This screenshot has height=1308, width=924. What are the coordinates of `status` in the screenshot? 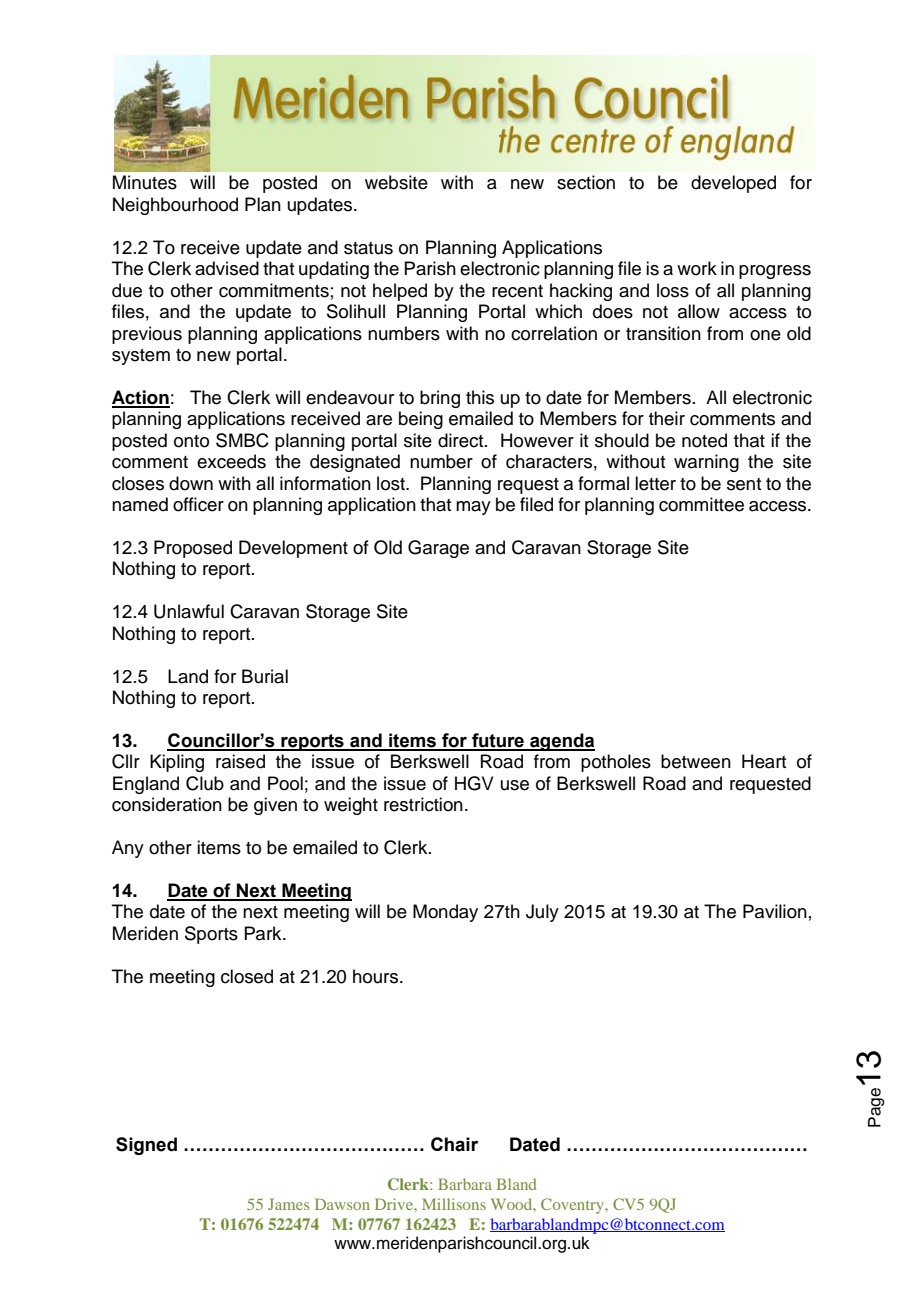 It's located at (368, 248).
